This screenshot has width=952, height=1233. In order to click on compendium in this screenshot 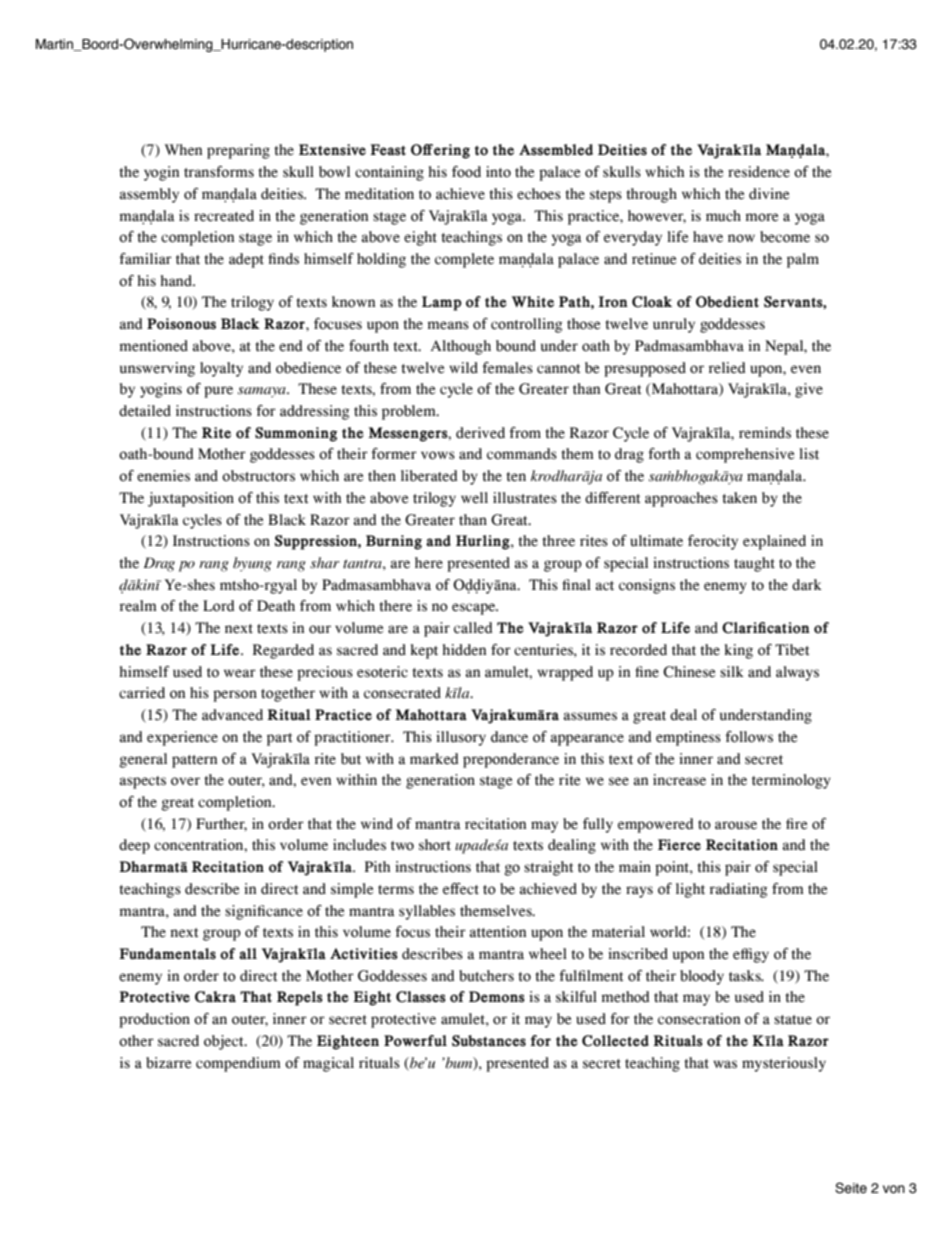, I will do `click(238, 1064)`.
